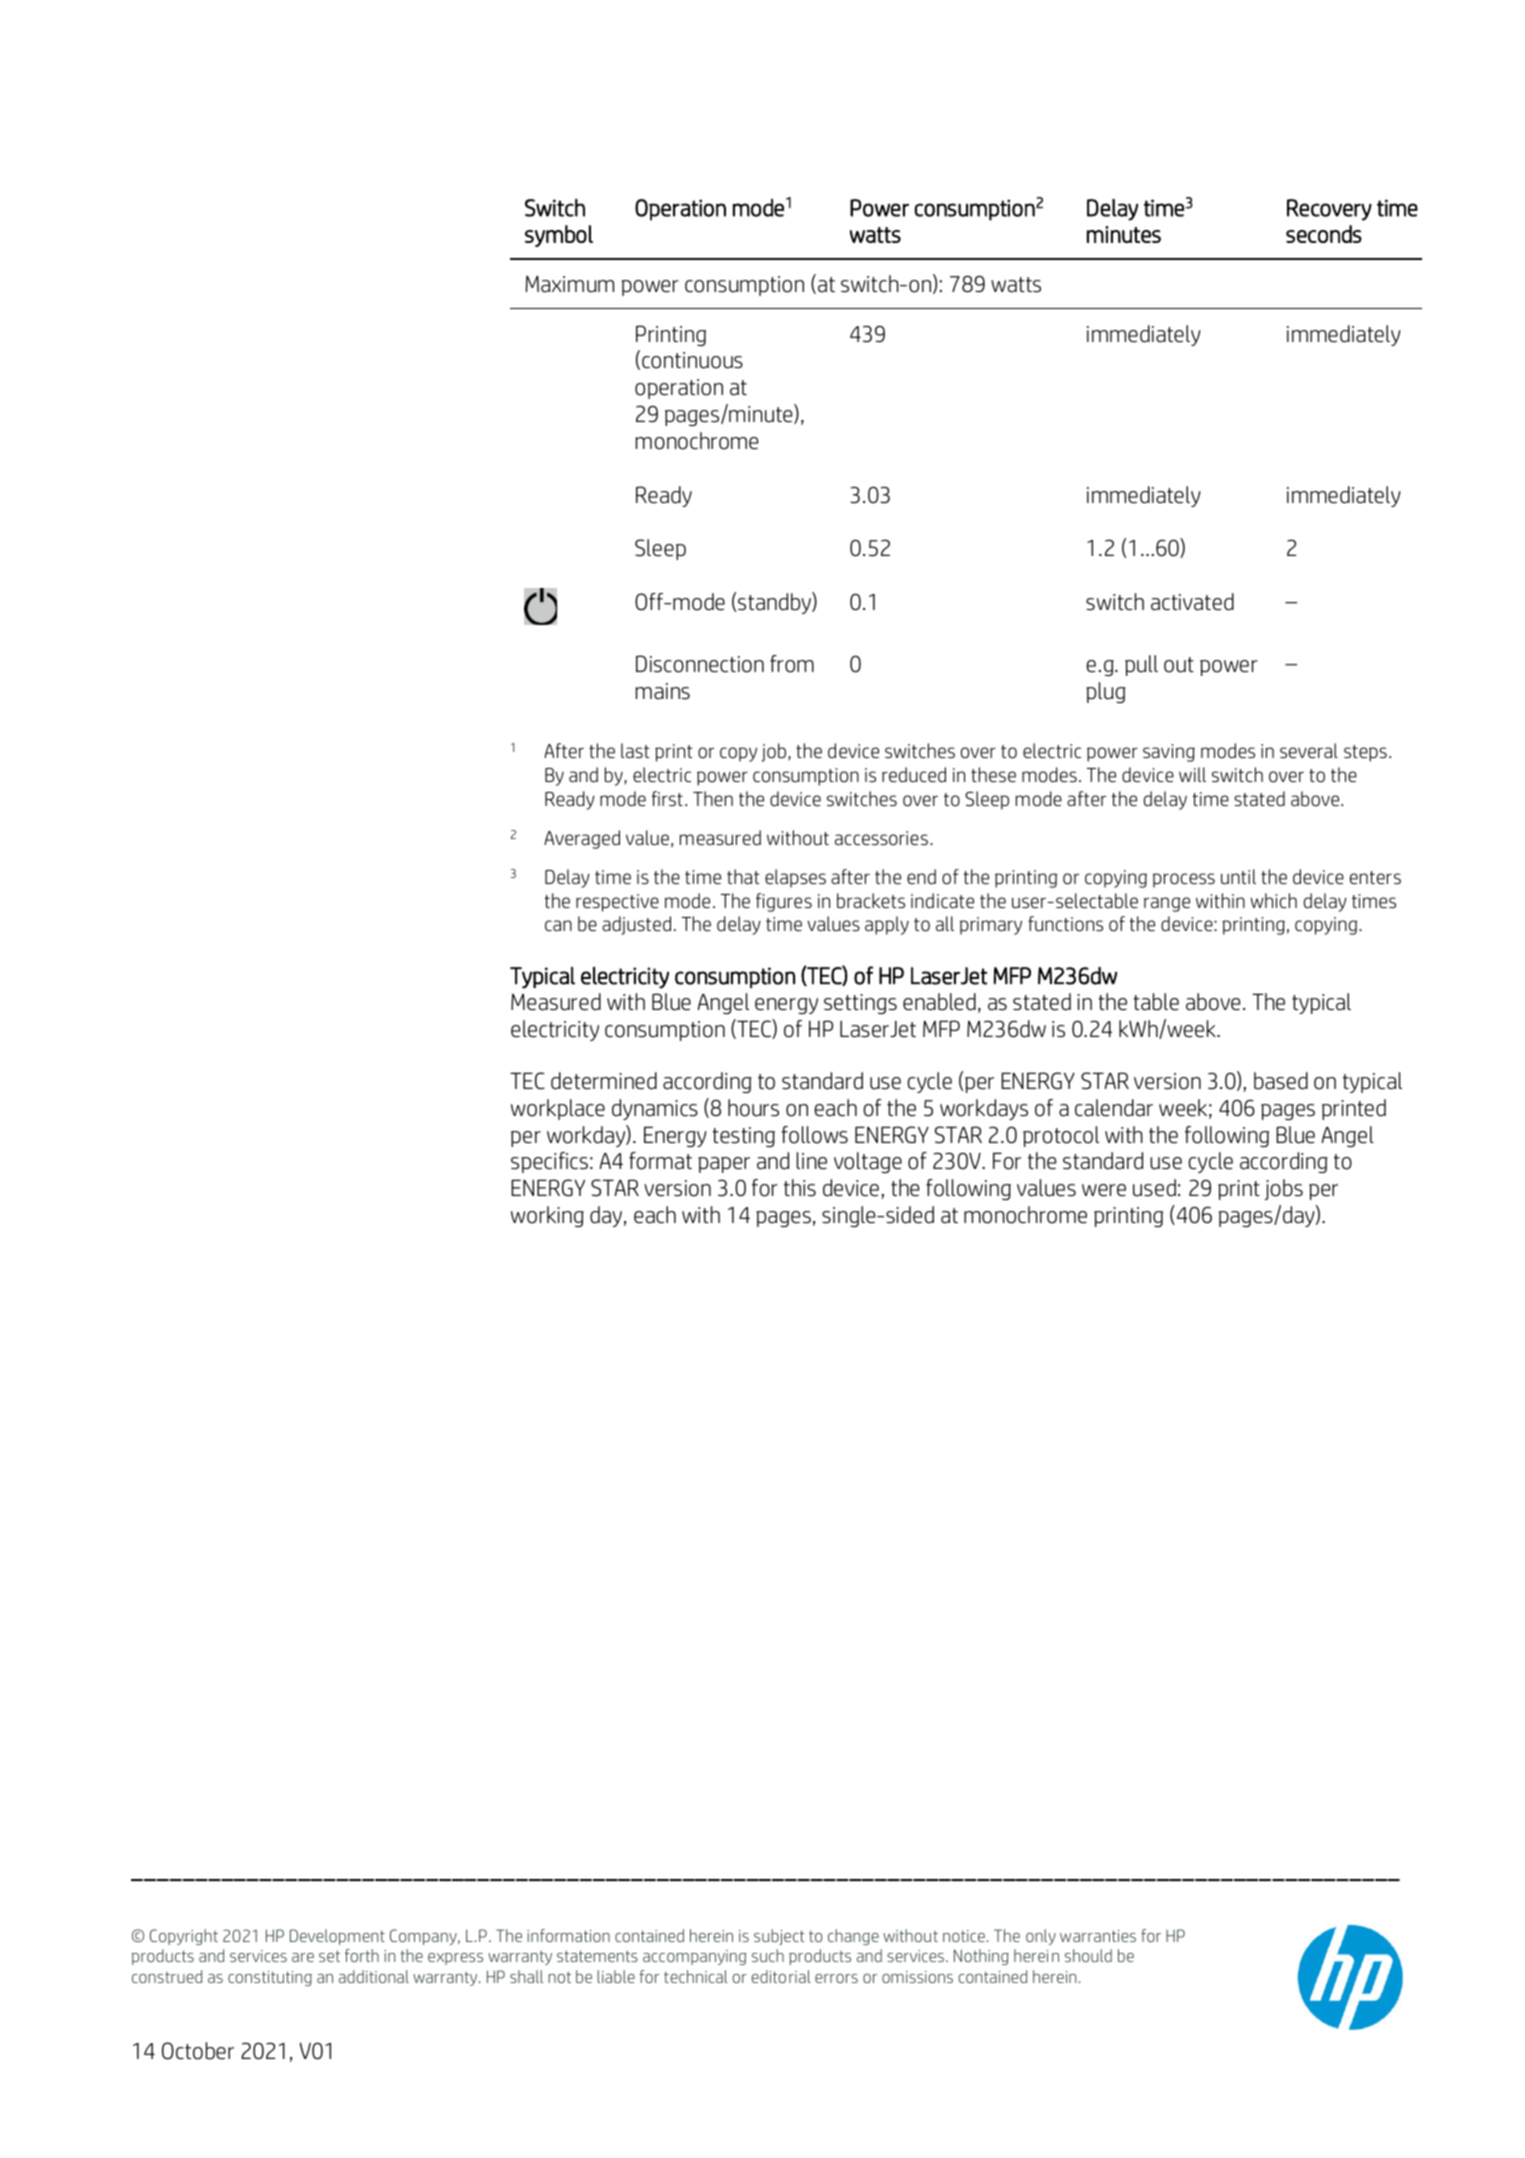  What do you see at coordinates (337, 1937) in the screenshot?
I see `Development` at bounding box center [337, 1937].
